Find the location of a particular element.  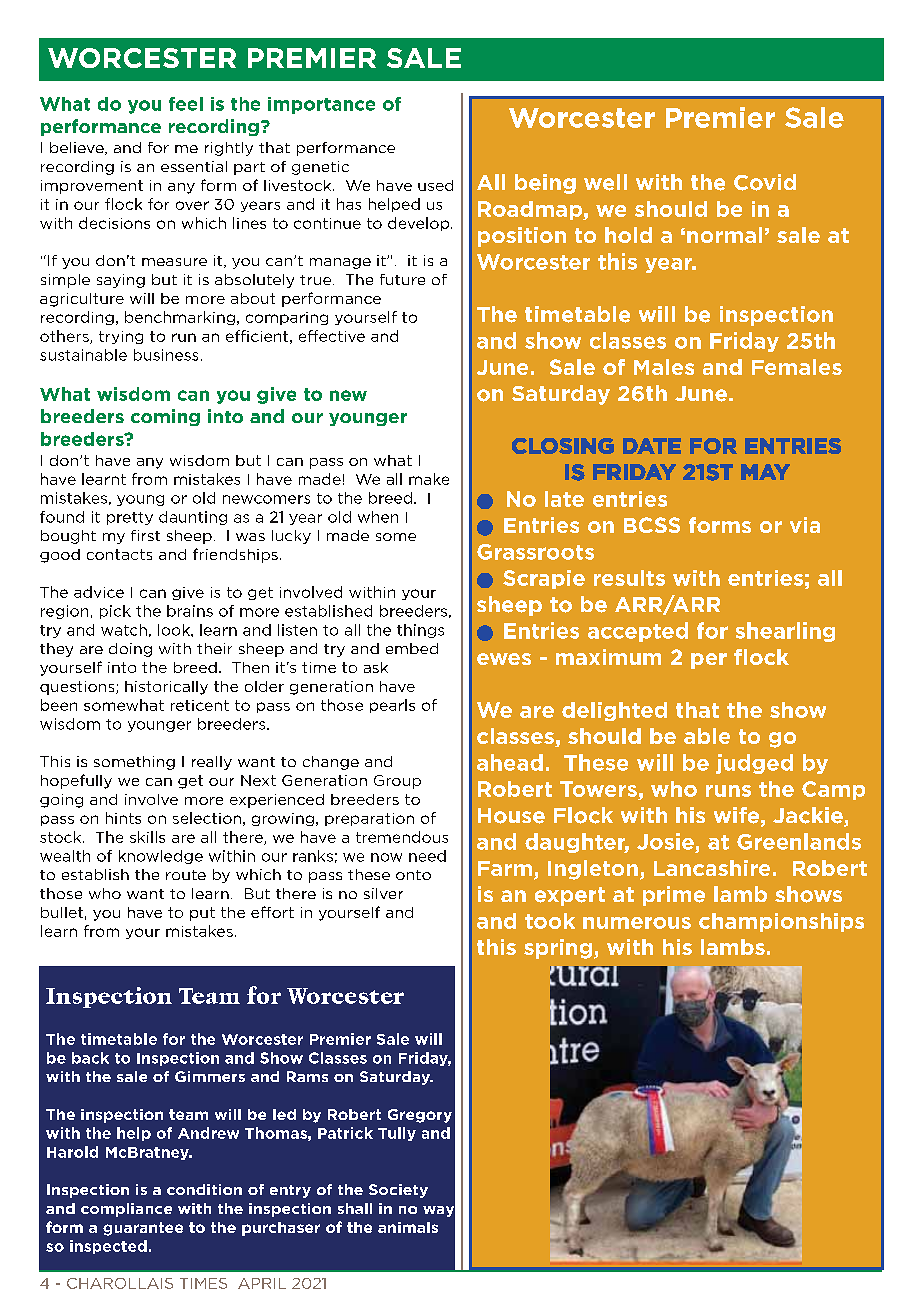

used is located at coordinates (435, 185).
